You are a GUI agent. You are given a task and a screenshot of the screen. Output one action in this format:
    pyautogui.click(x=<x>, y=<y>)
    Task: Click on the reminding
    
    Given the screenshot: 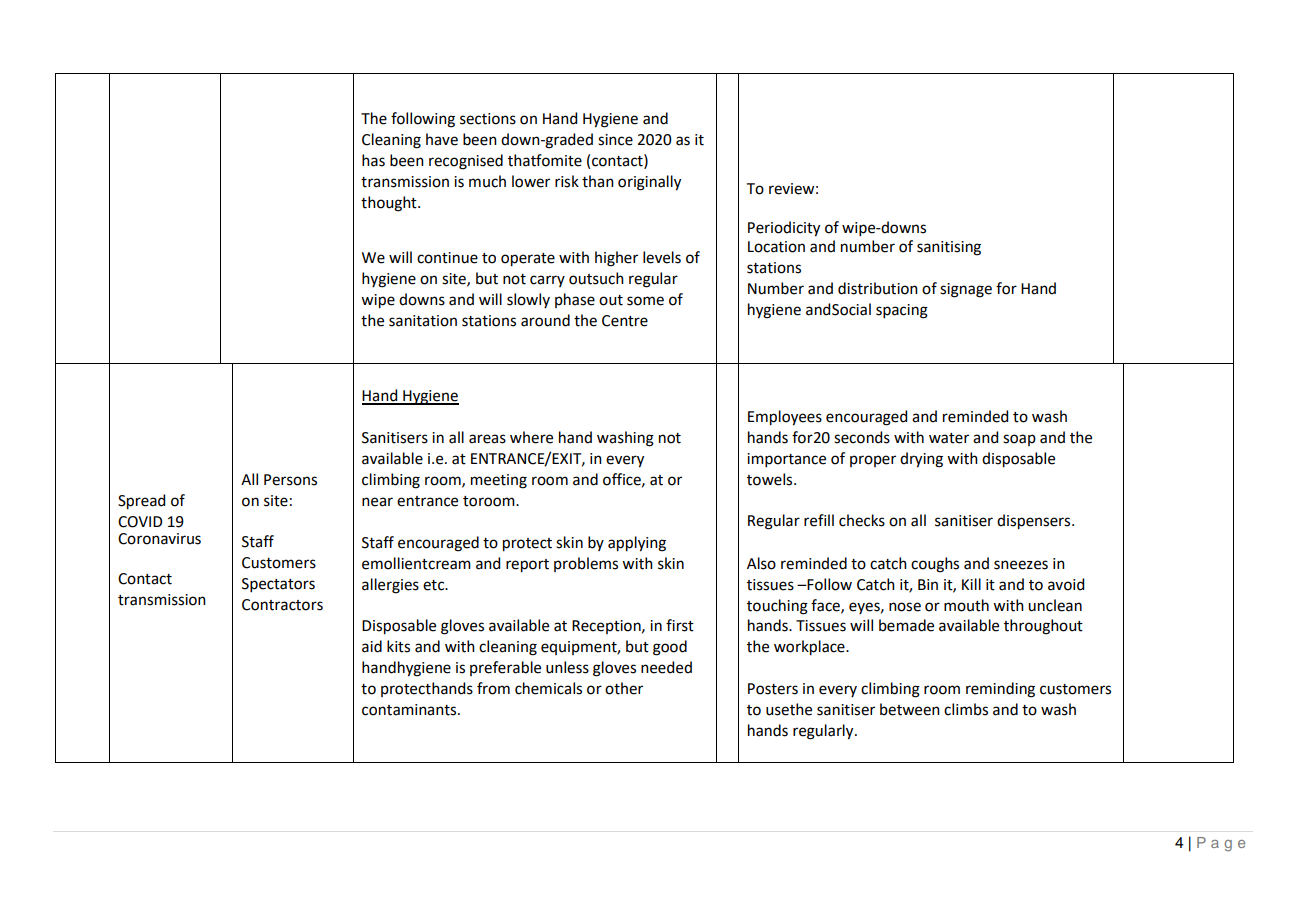 What is the action you would take?
    pyautogui.click(x=1000, y=690)
